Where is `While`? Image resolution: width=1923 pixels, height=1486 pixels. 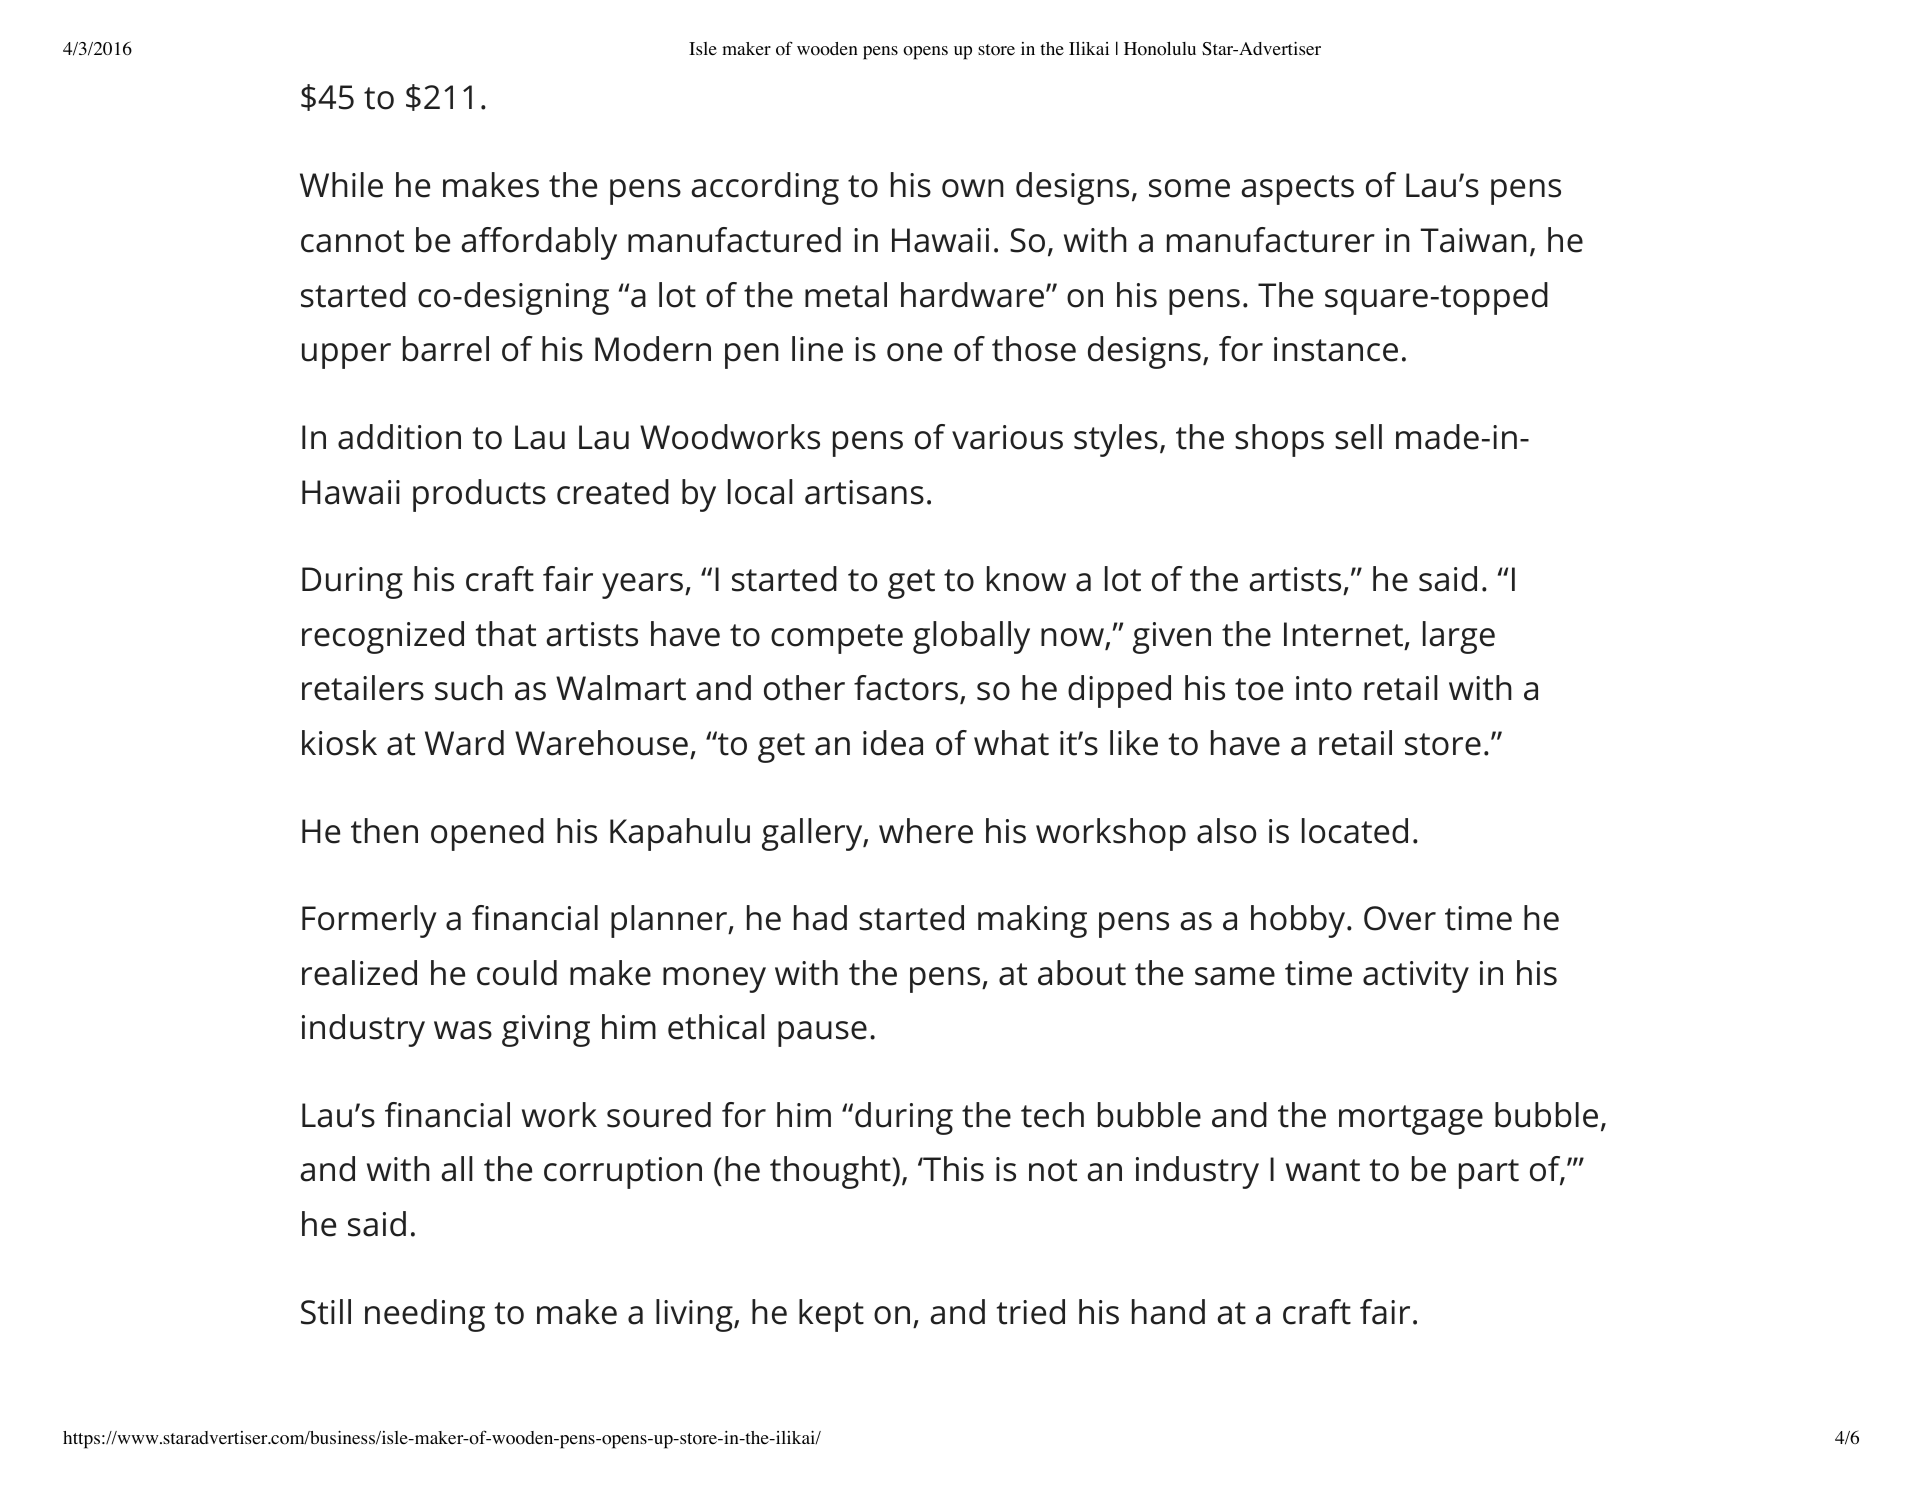 While is located at coordinates (341, 185).
